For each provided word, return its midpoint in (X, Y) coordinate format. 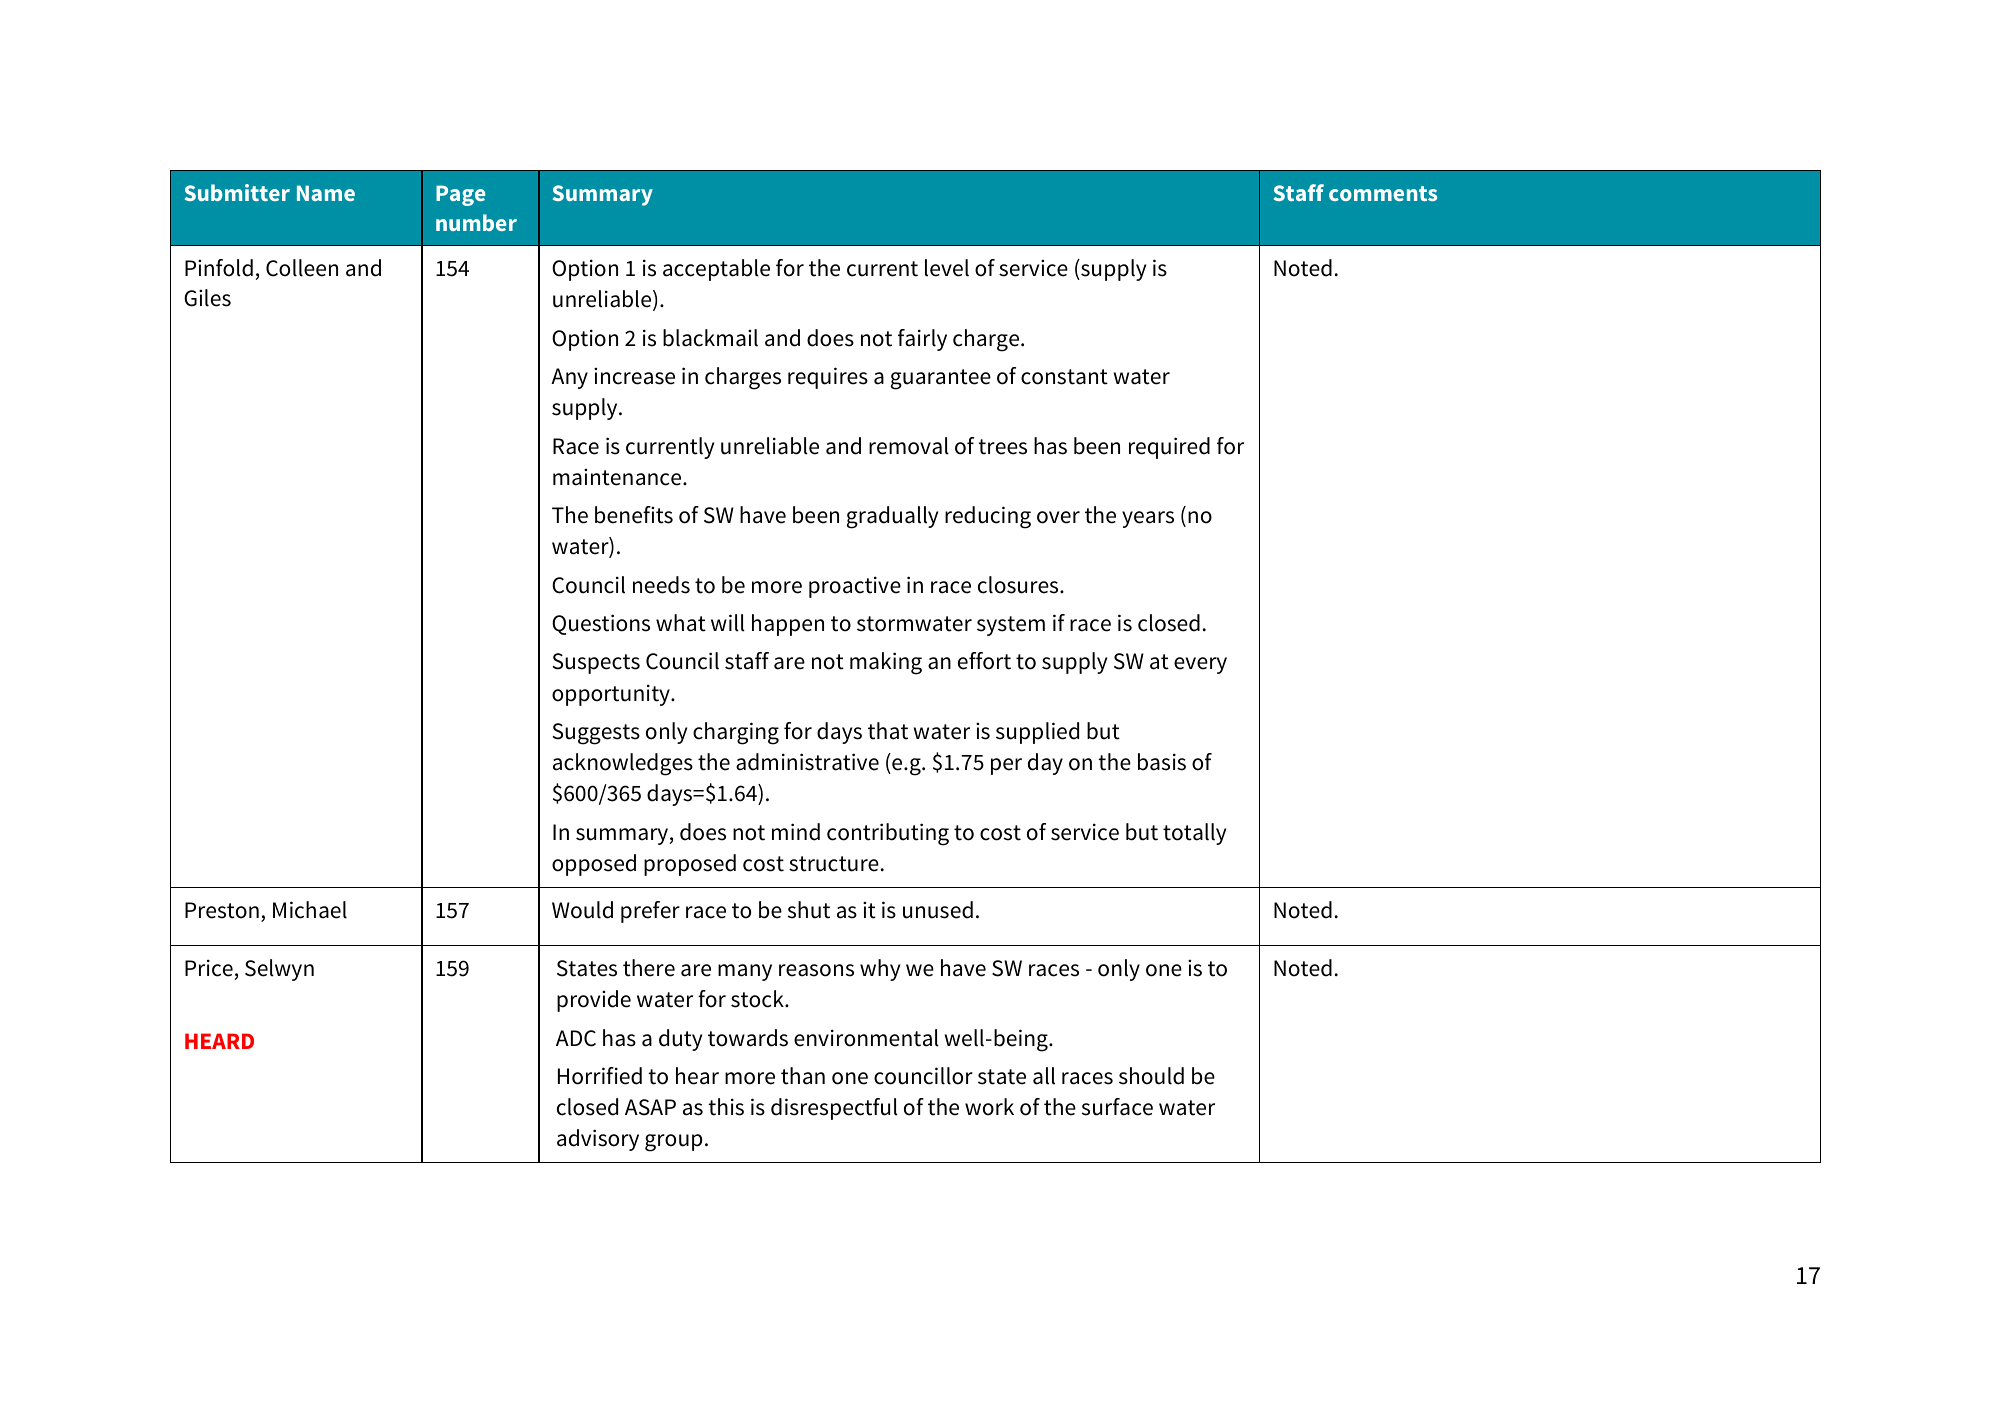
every (1200, 665)
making (886, 663)
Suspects (596, 663)
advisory (598, 1140)
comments (1383, 193)
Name (326, 193)
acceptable (716, 270)
